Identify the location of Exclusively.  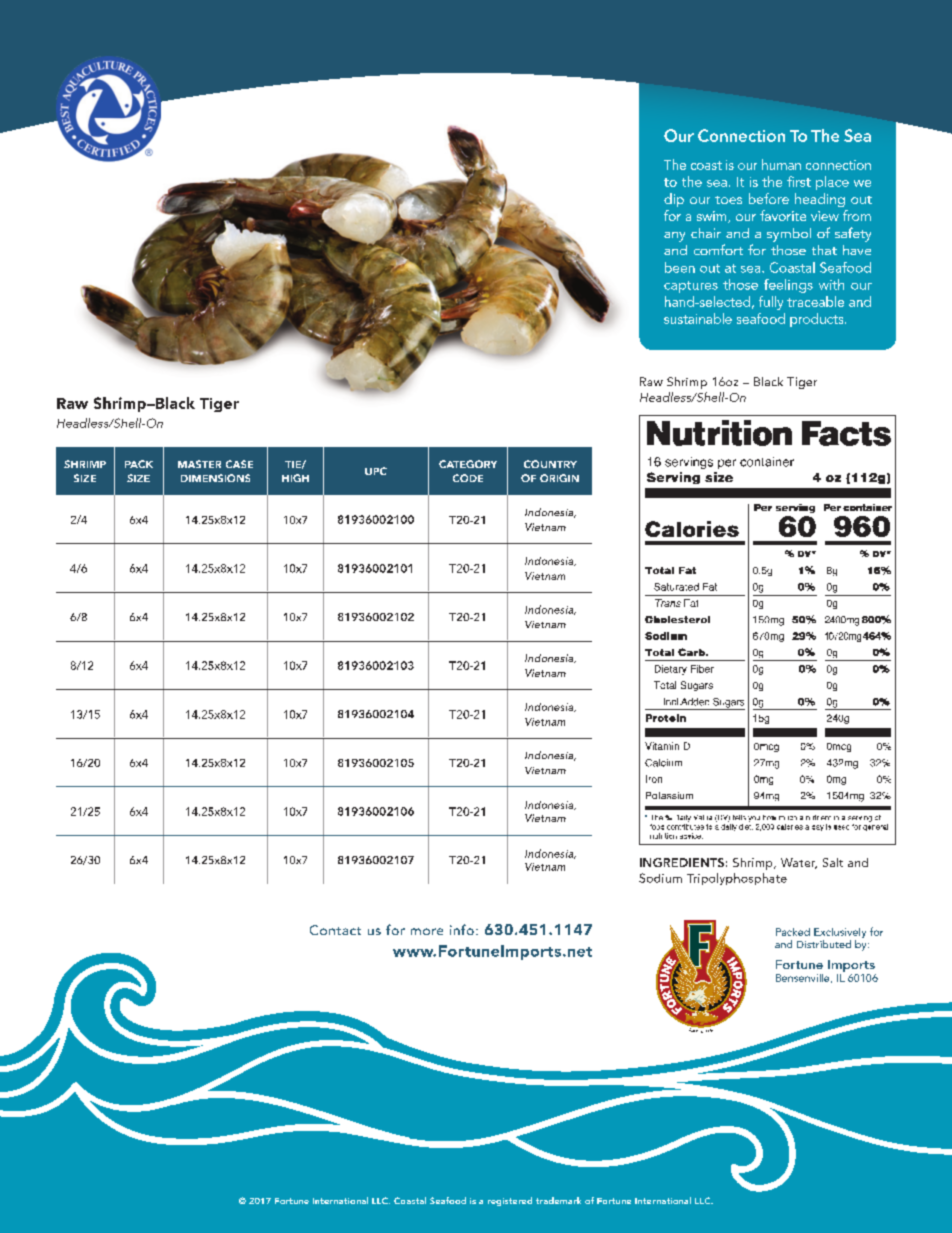
(840, 934).
